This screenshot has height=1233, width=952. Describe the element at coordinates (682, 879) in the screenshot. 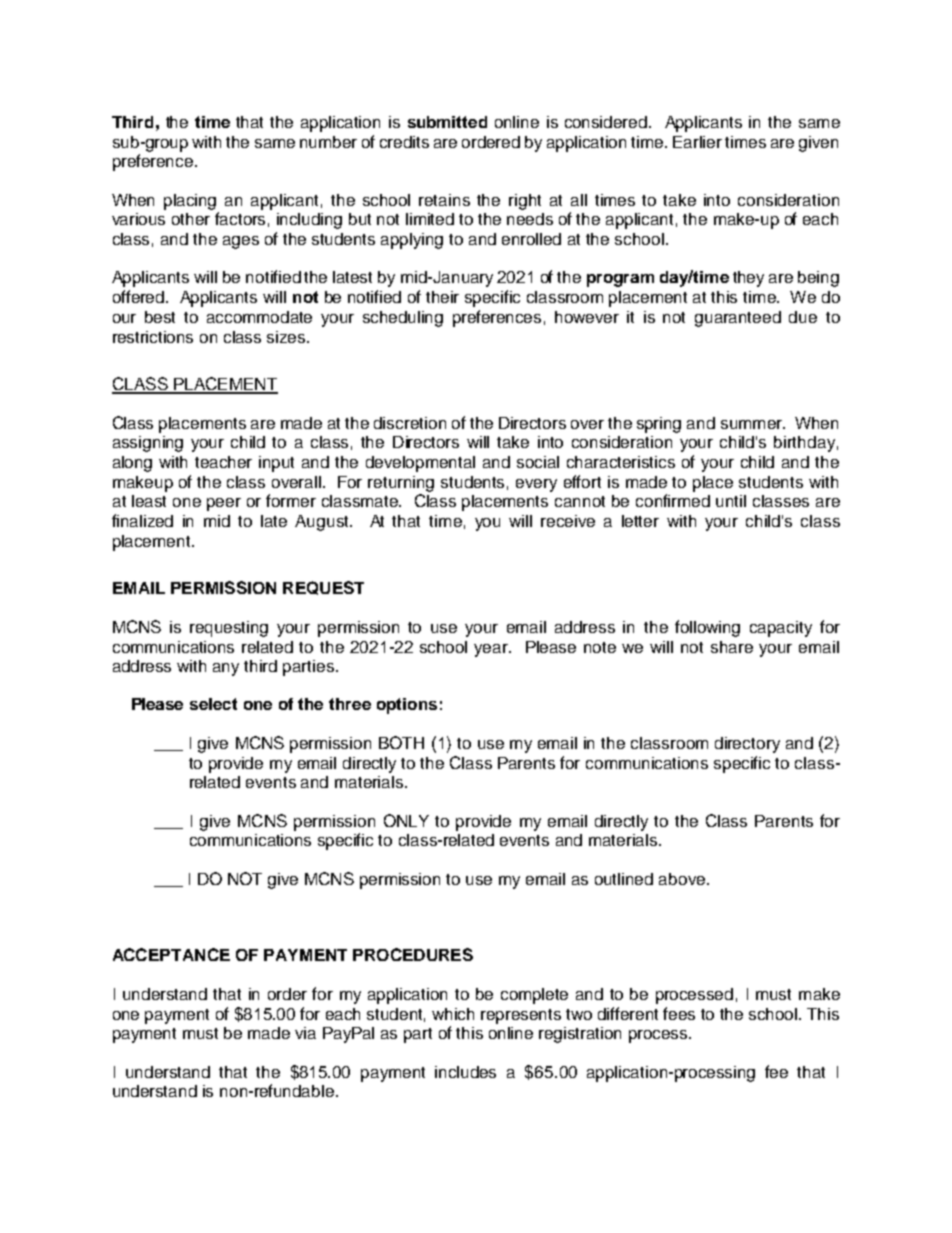

I see `above` at that location.
